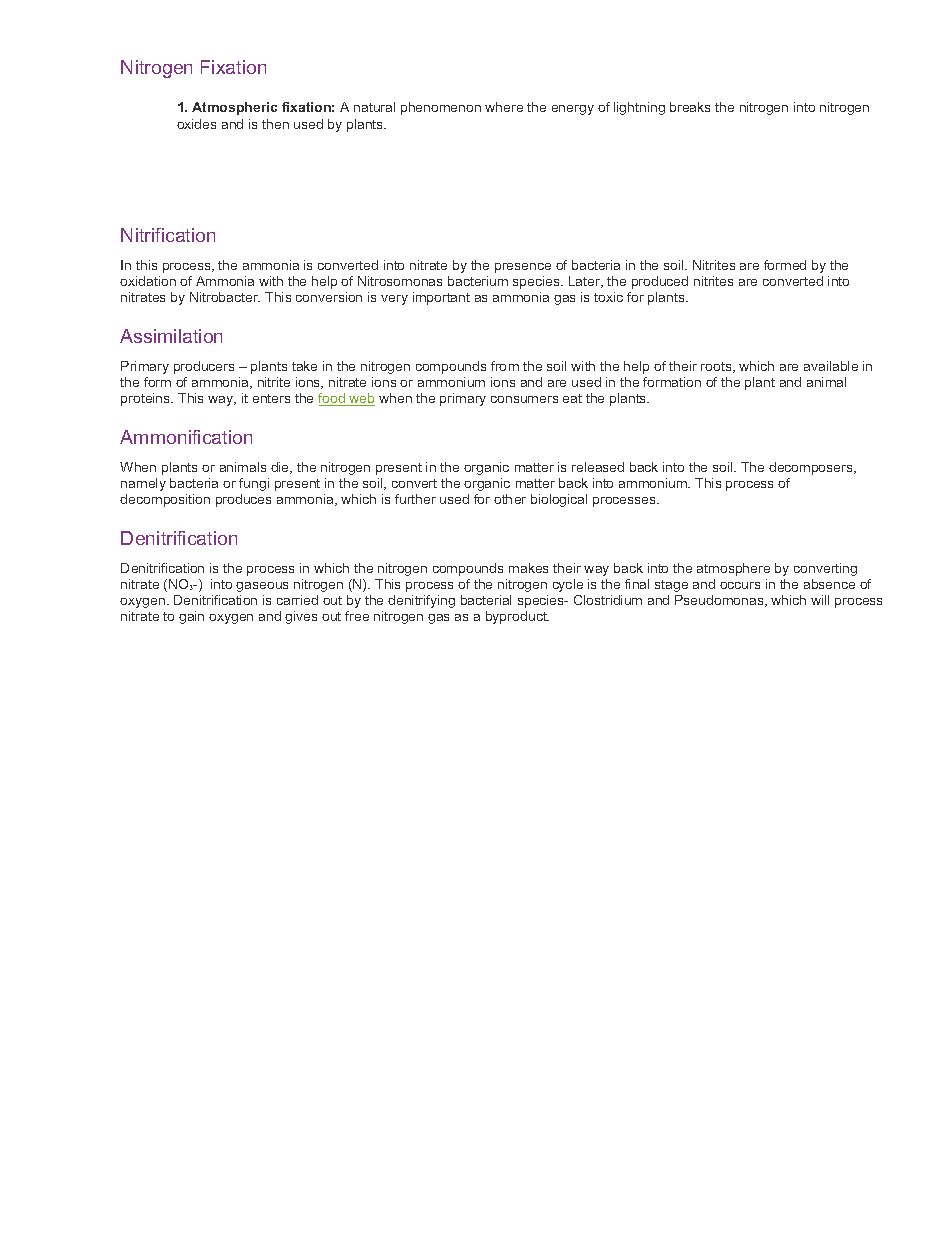 The image size is (952, 1233). Describe the element at coordinates (720, 601) in the screenshot. I see `Pseudomonas` at that location.
